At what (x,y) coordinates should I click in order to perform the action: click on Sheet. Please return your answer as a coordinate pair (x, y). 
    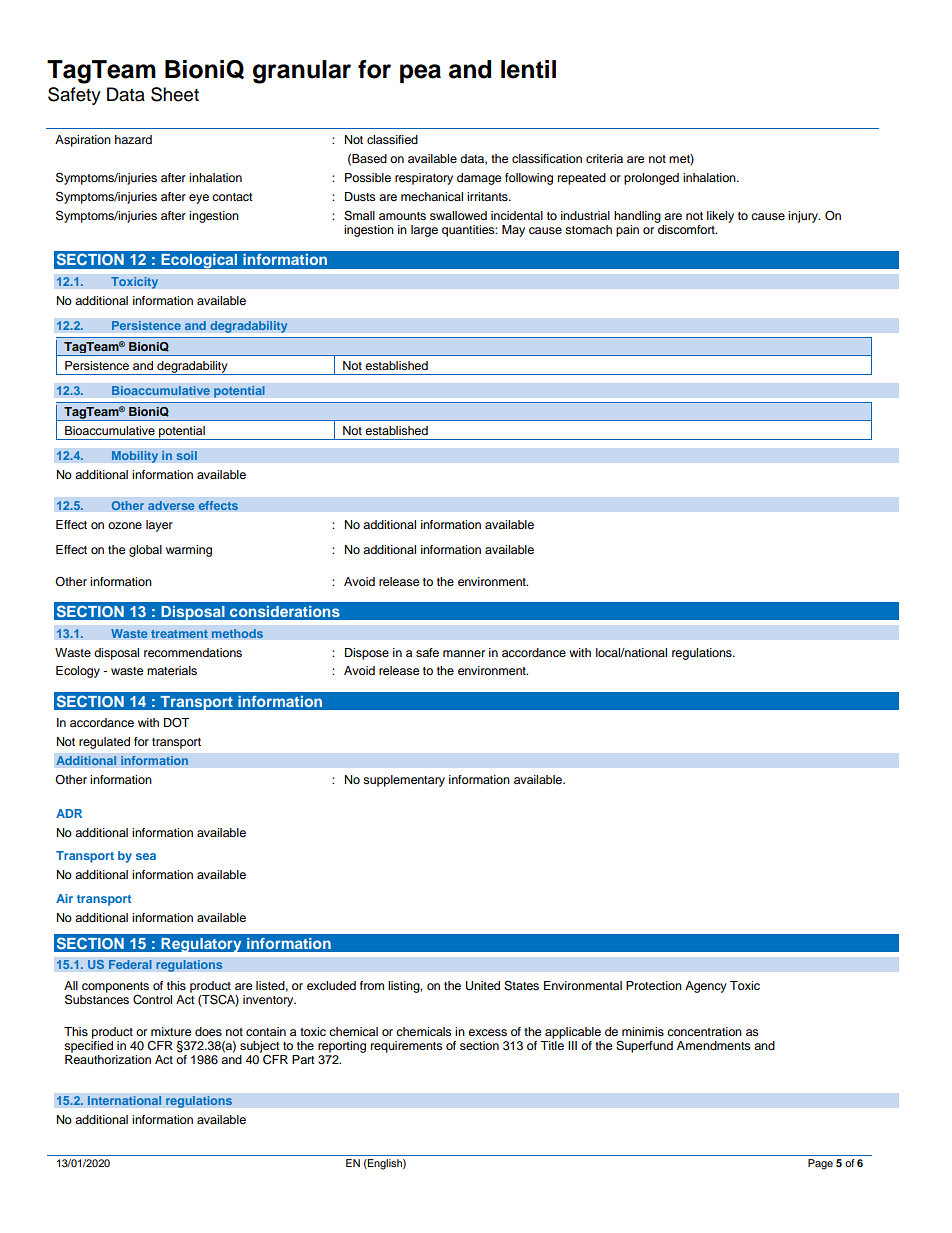
    Looking at the image, I should click on (175, 94).
